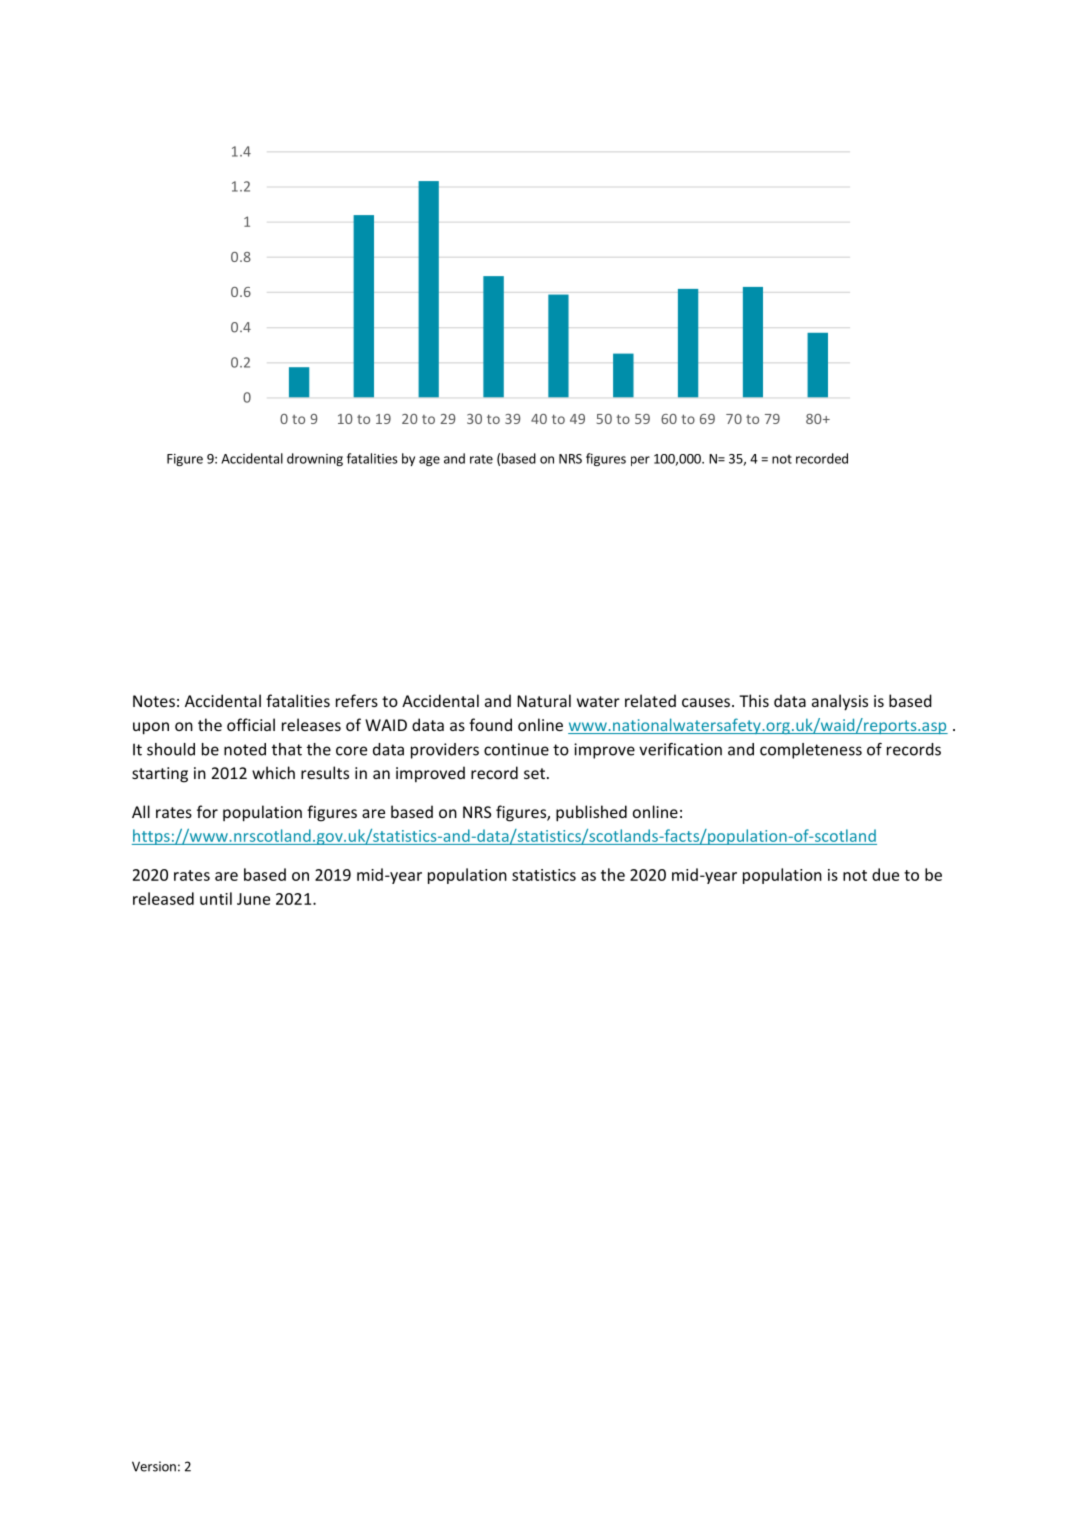  What do you see at coordinates (429, 461) in the page?
I see `age` at bounding box center [429, 461].
